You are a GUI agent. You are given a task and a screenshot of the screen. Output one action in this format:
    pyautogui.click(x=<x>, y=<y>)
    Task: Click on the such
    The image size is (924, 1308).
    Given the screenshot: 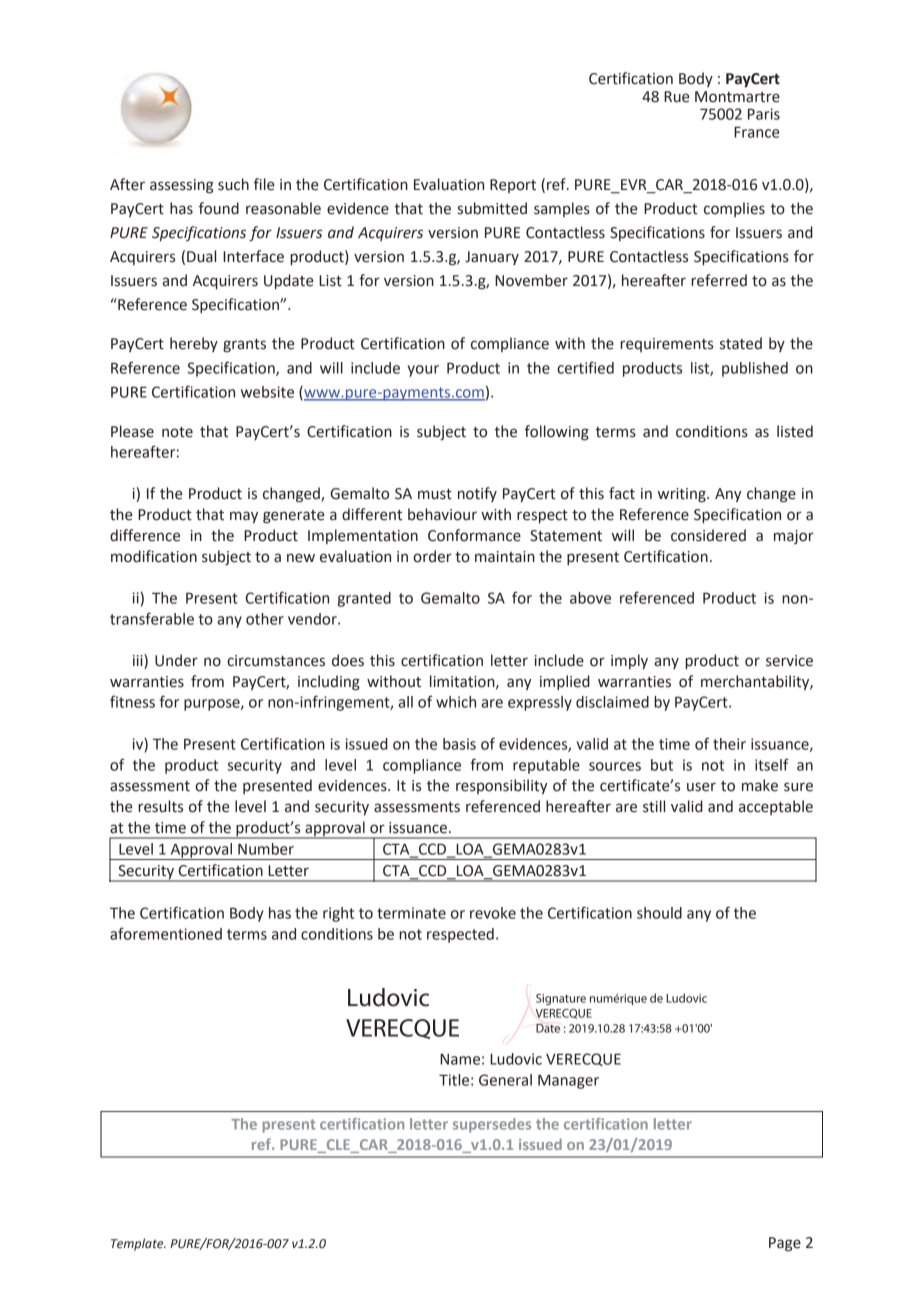 What is the action you would take?
    pyautogui.click(x=233, y=184)
